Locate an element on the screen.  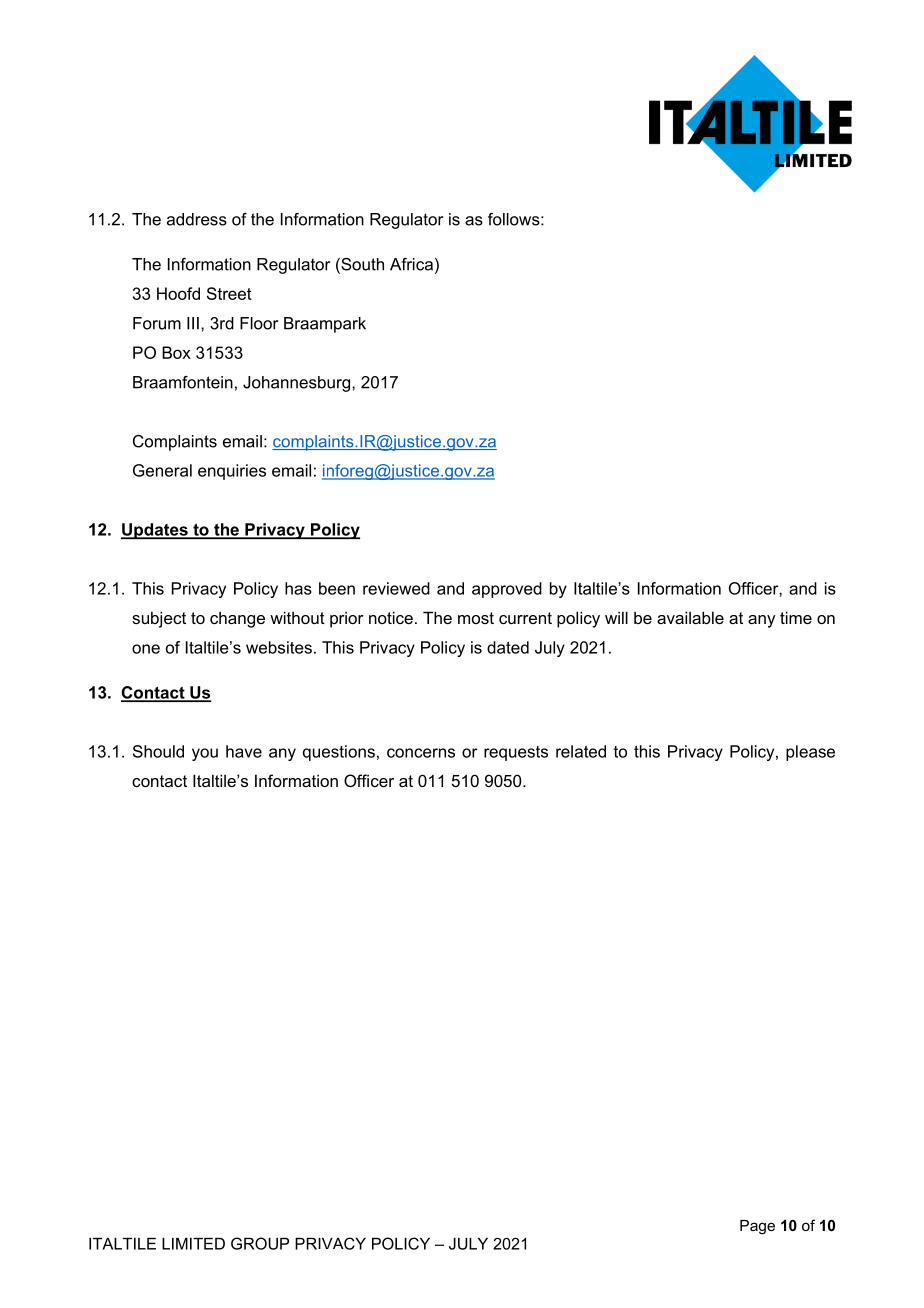
Africa is located at coordinates (411, 264).
